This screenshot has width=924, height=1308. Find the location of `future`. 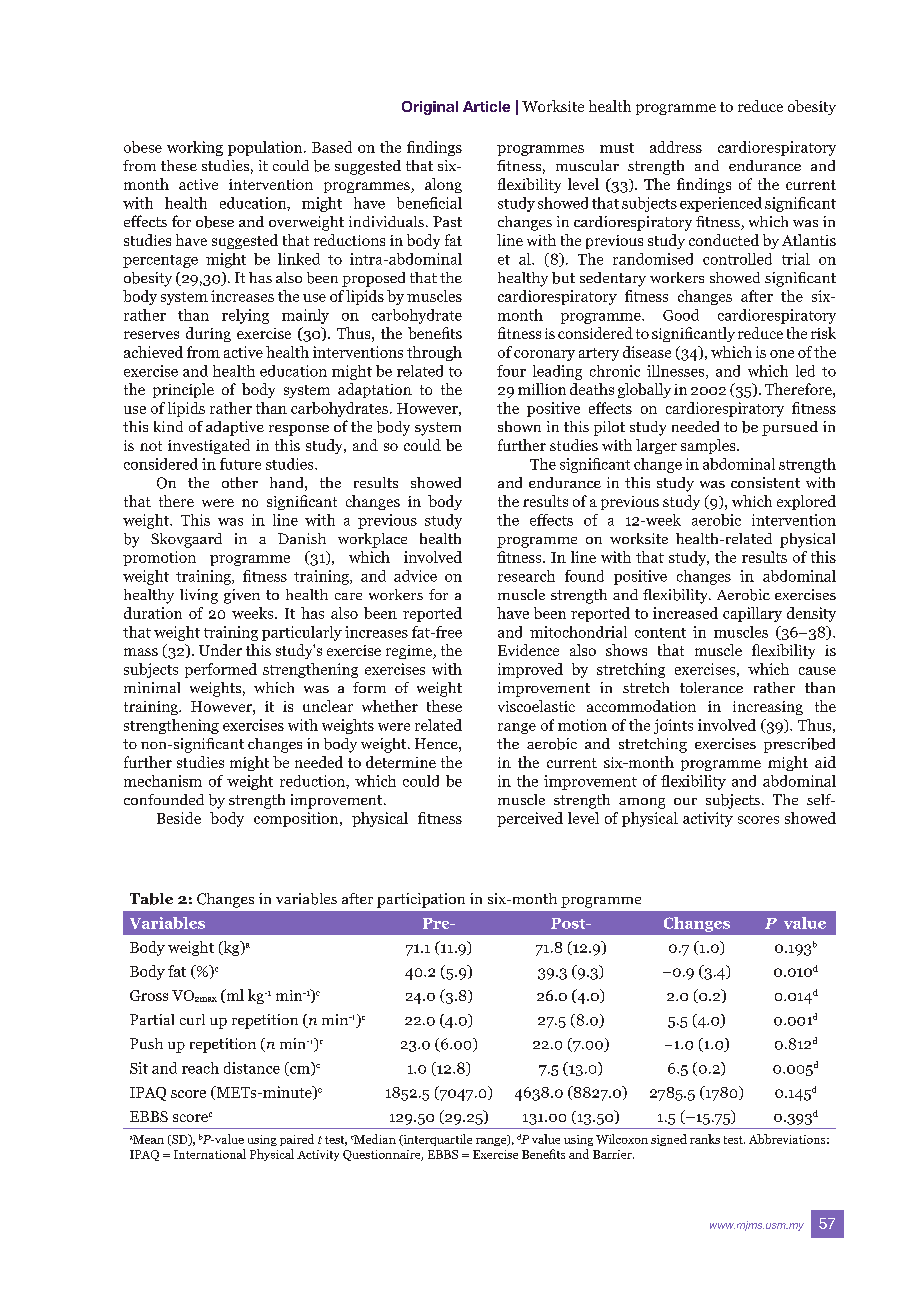

future is located at coordinates (240, 464).
